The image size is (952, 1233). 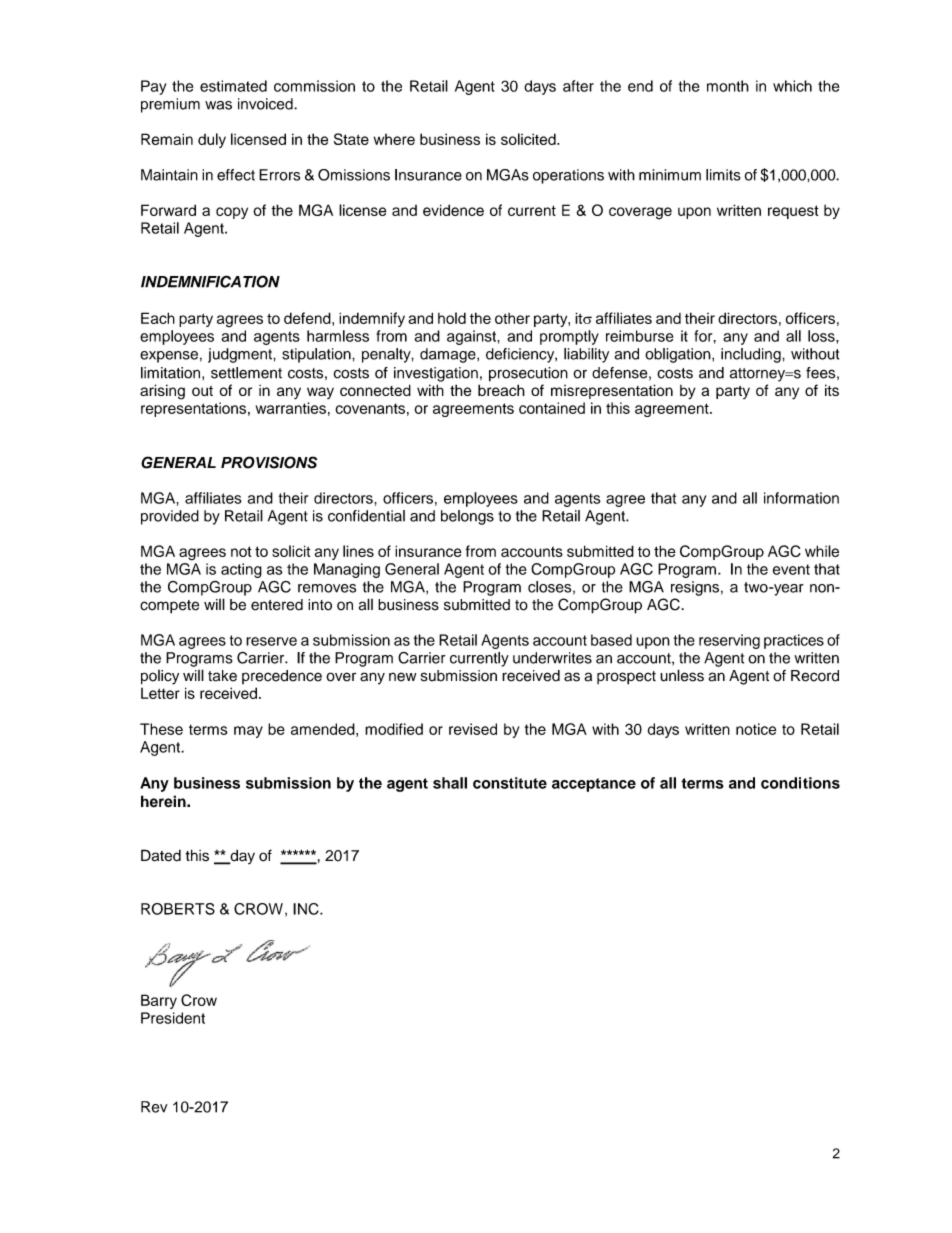 What do you see at coordinates (473, 729) in the screenshot?
I see `revised` at bounding box center [473, 729].
